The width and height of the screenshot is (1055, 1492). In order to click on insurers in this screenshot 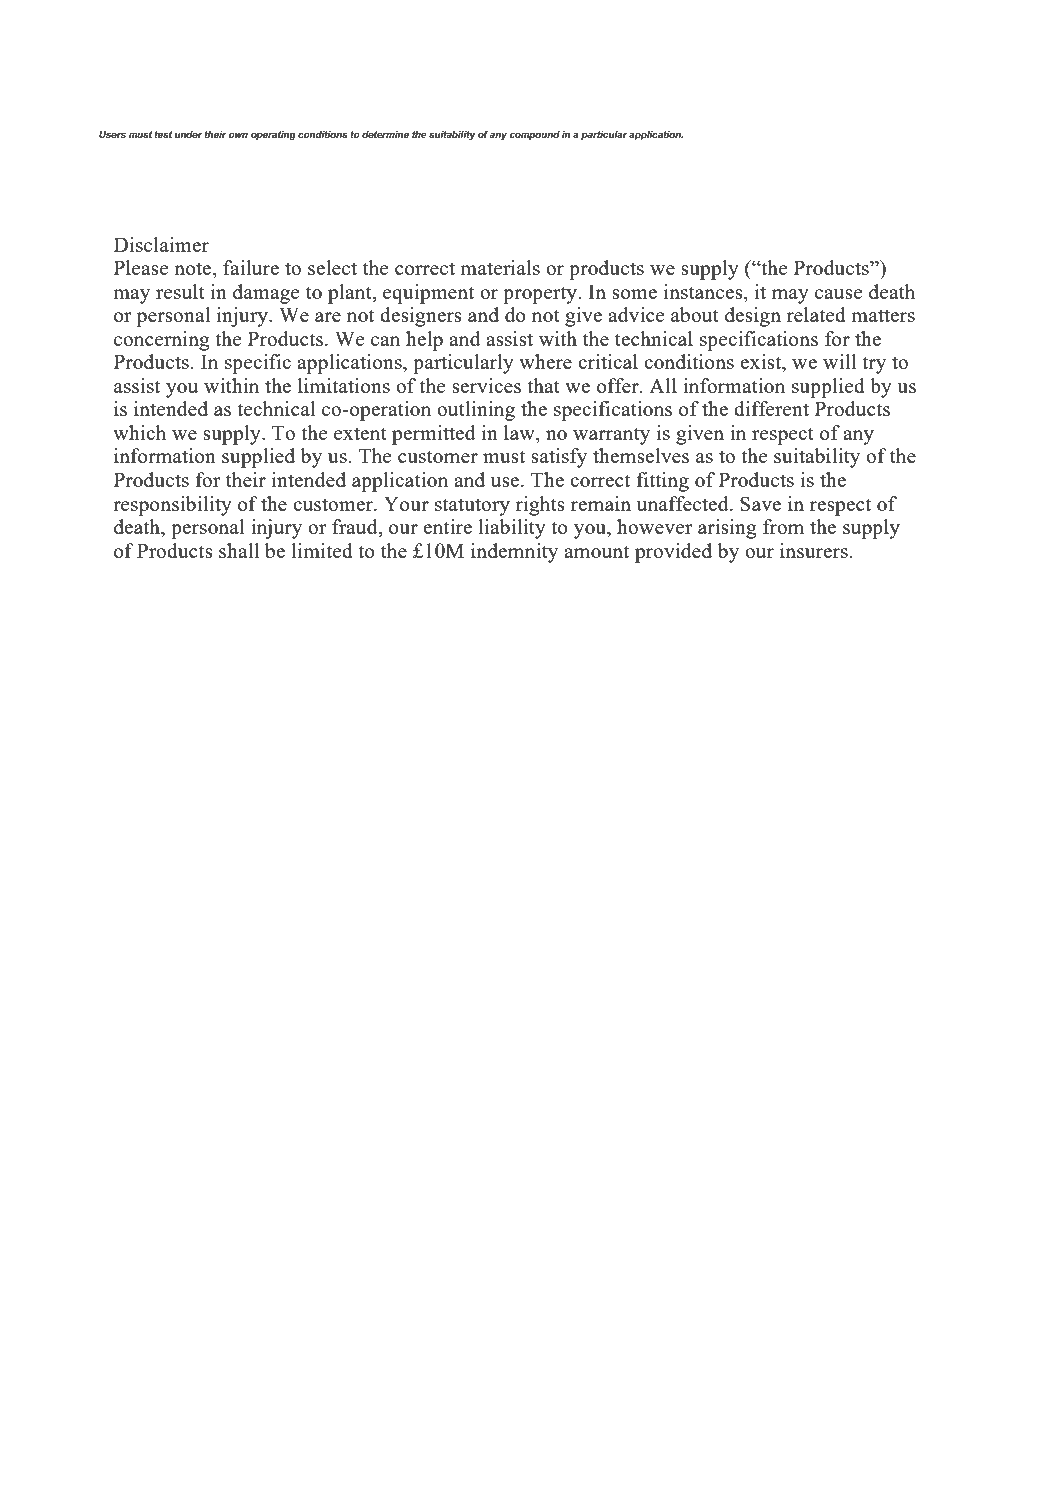, I will do `click(815, 550)`.
